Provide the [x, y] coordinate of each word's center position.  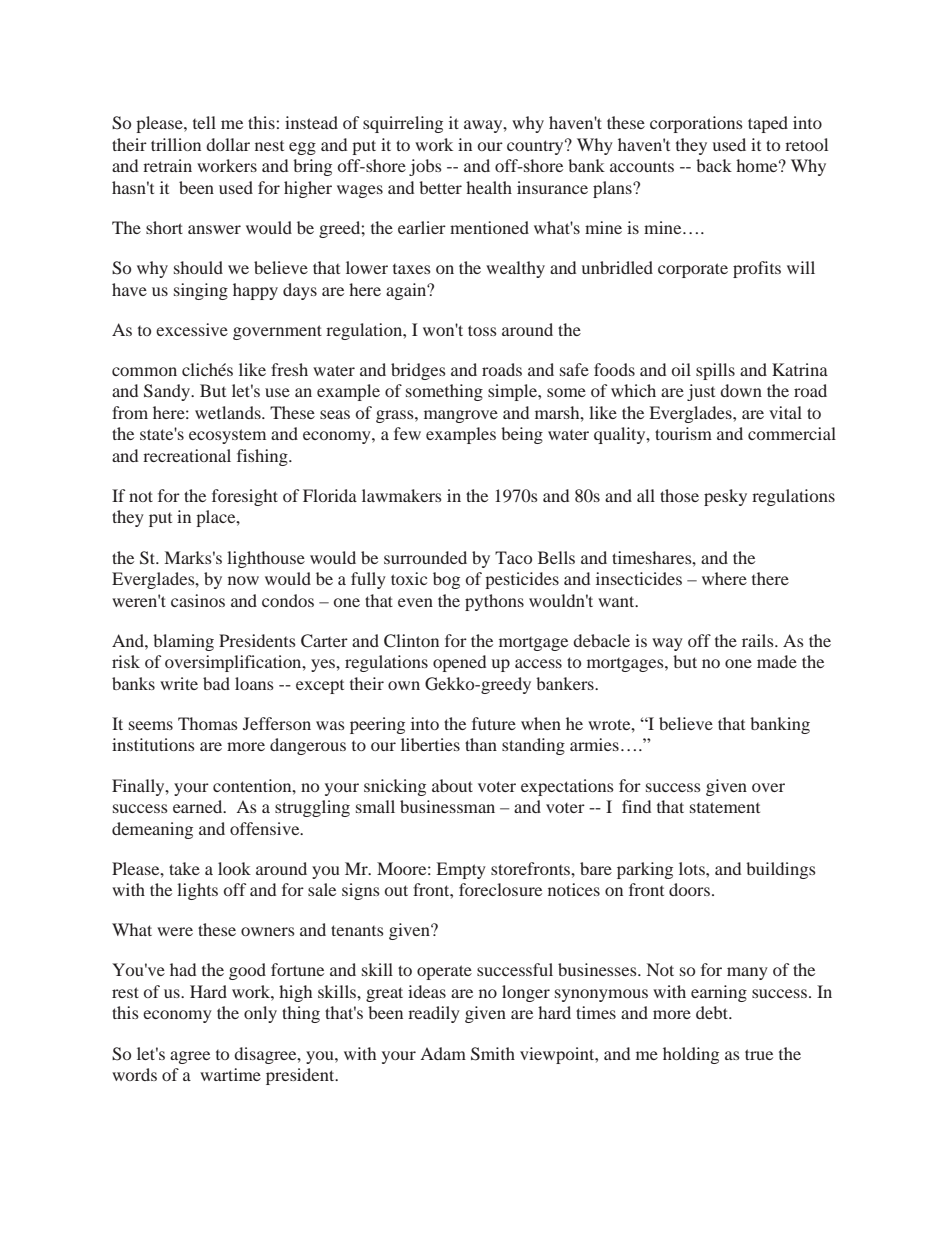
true [759, 1054]
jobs [425, 167]
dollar [228, 144]
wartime [230, 1074]
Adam [443, 1053]
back [714, 165]
